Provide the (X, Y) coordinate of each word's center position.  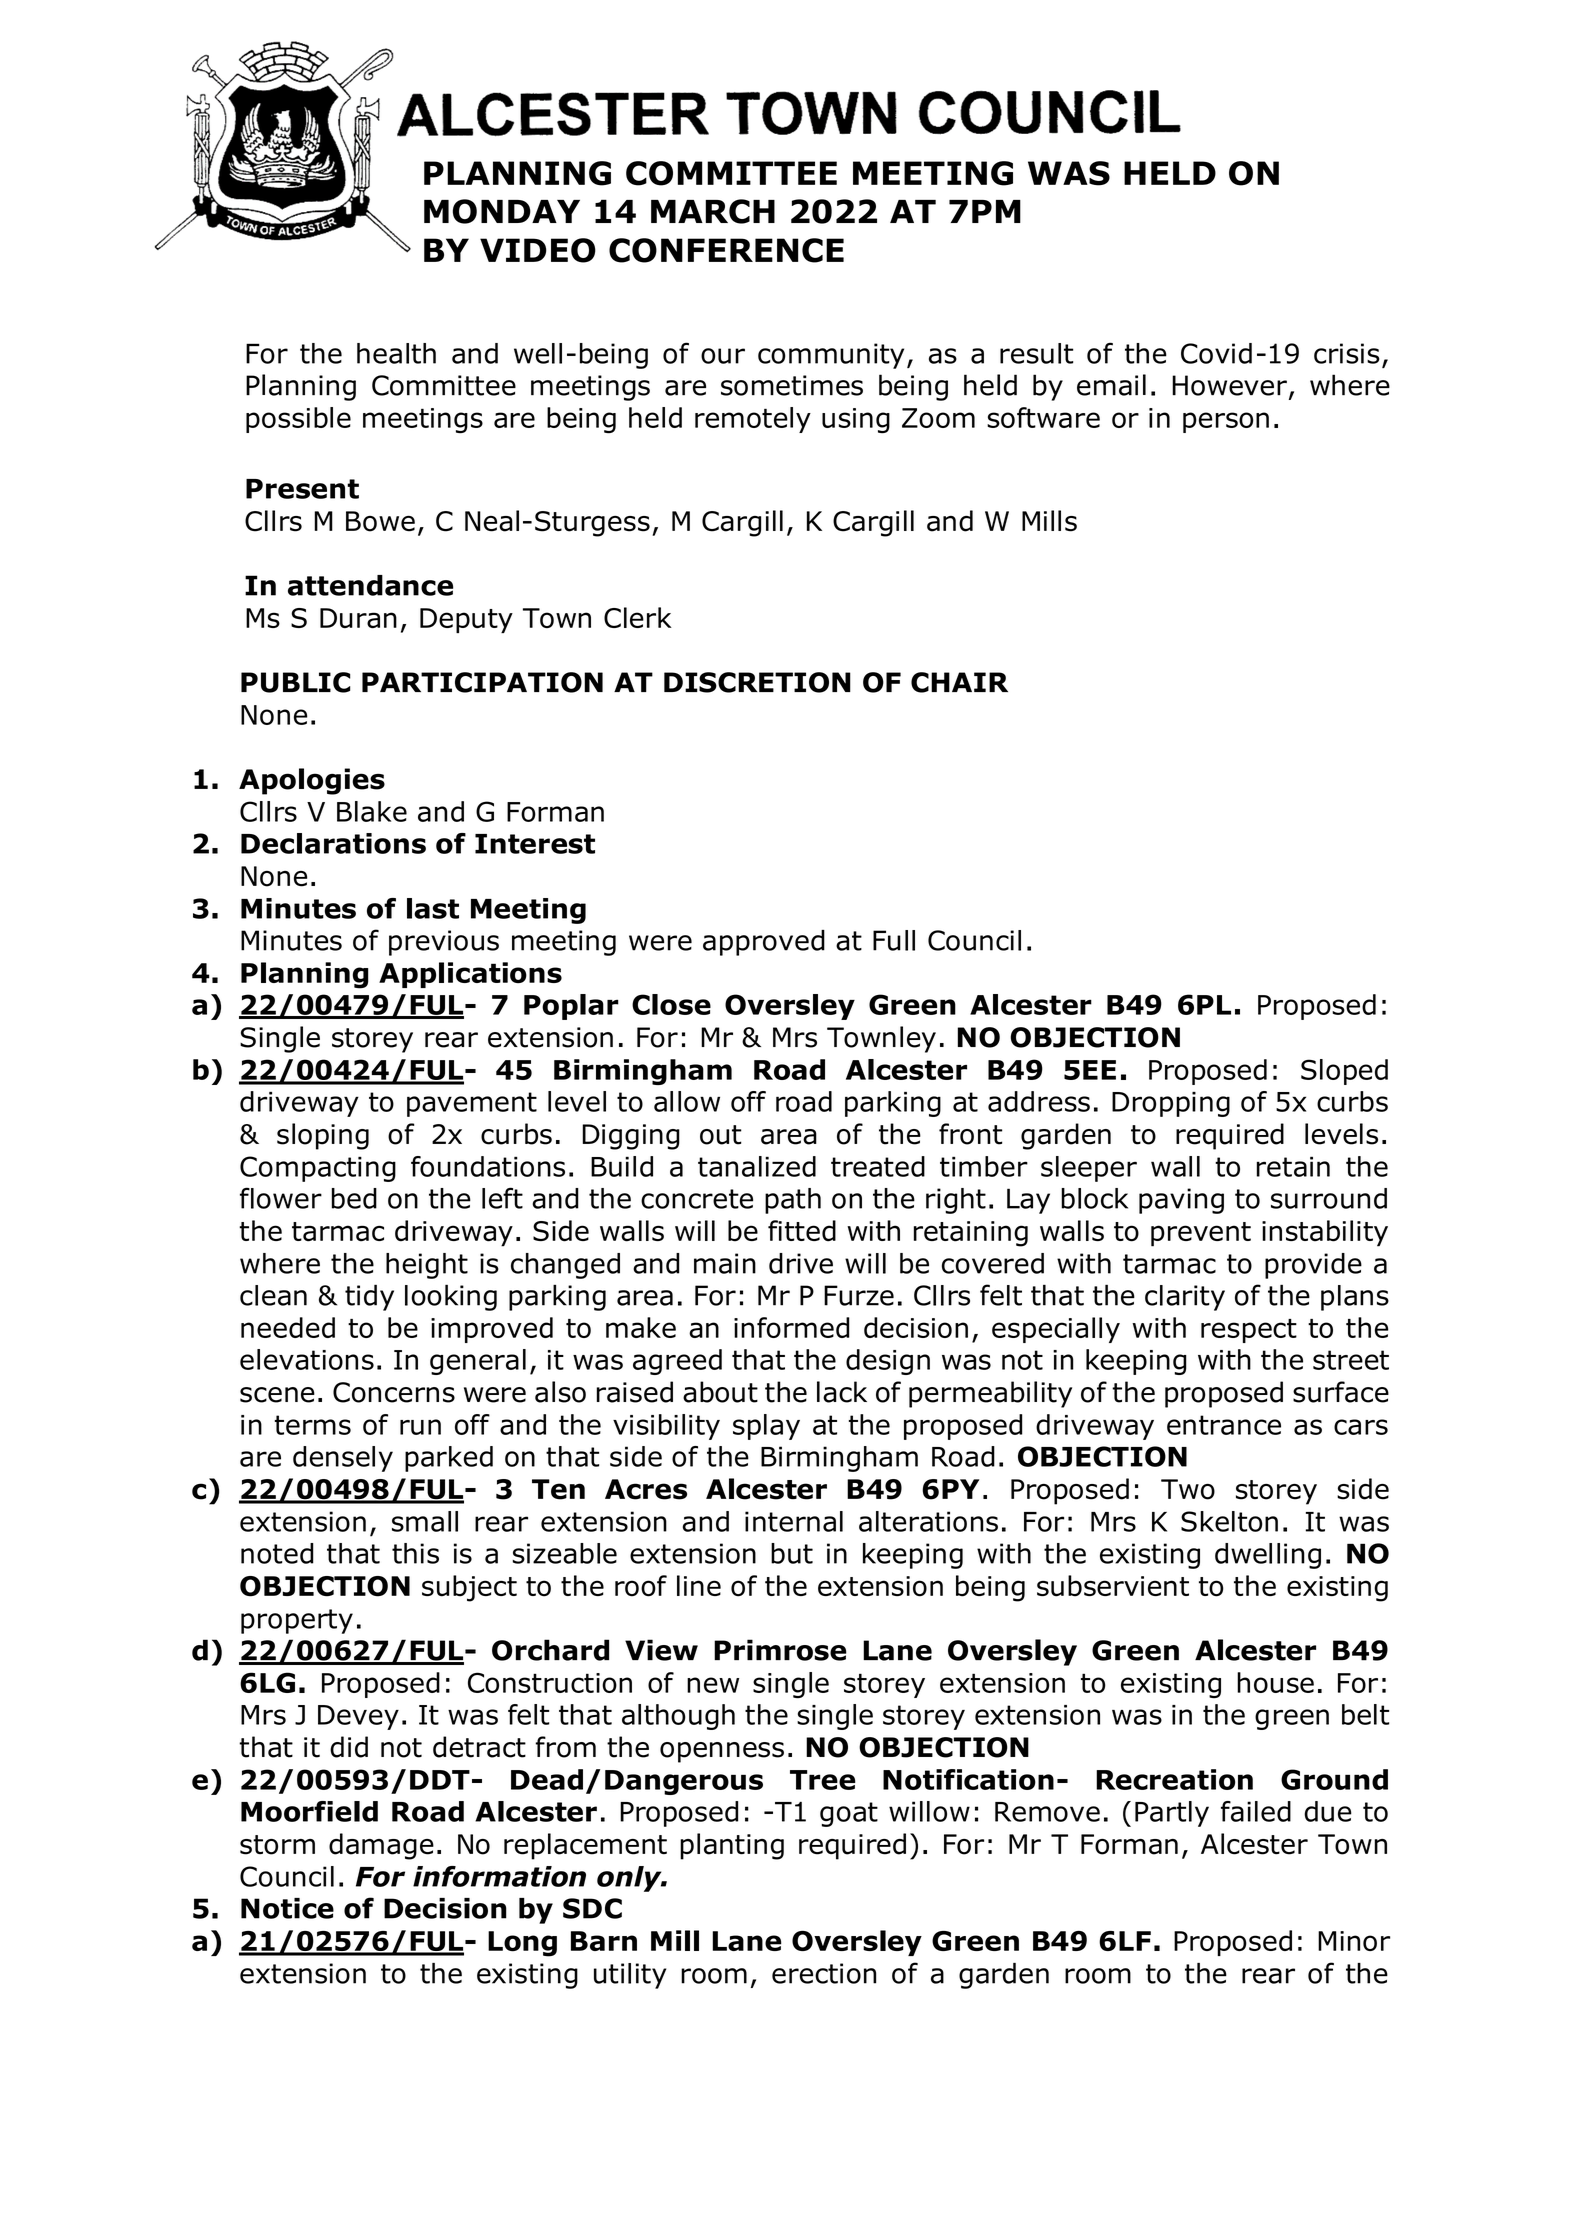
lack (842, 1392)
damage (381, 1846)
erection (824, 1973)
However (1229, 385)
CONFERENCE (726, 250)
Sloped (1344, 1072)
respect (1249, 1331)
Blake (372, 811)
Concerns (394, 1392)
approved (764, 943)
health (396, 353)
